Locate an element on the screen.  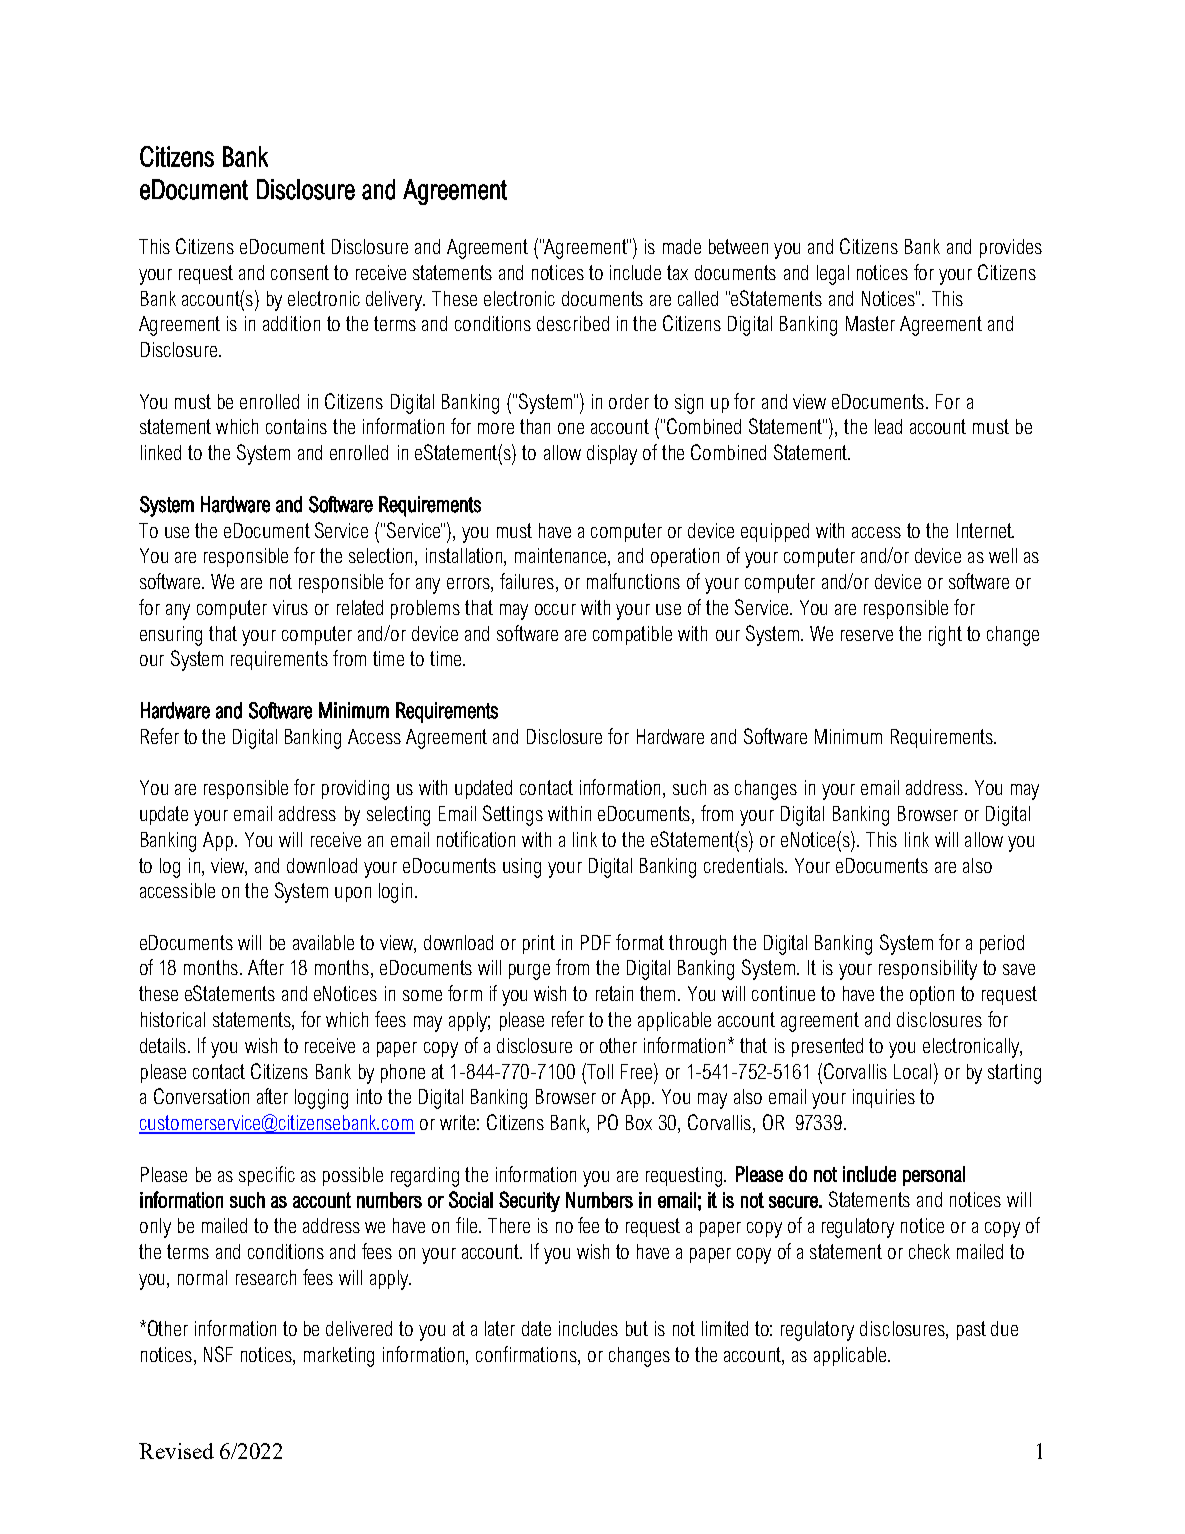
Local is located at coordinates (912, 1071).
